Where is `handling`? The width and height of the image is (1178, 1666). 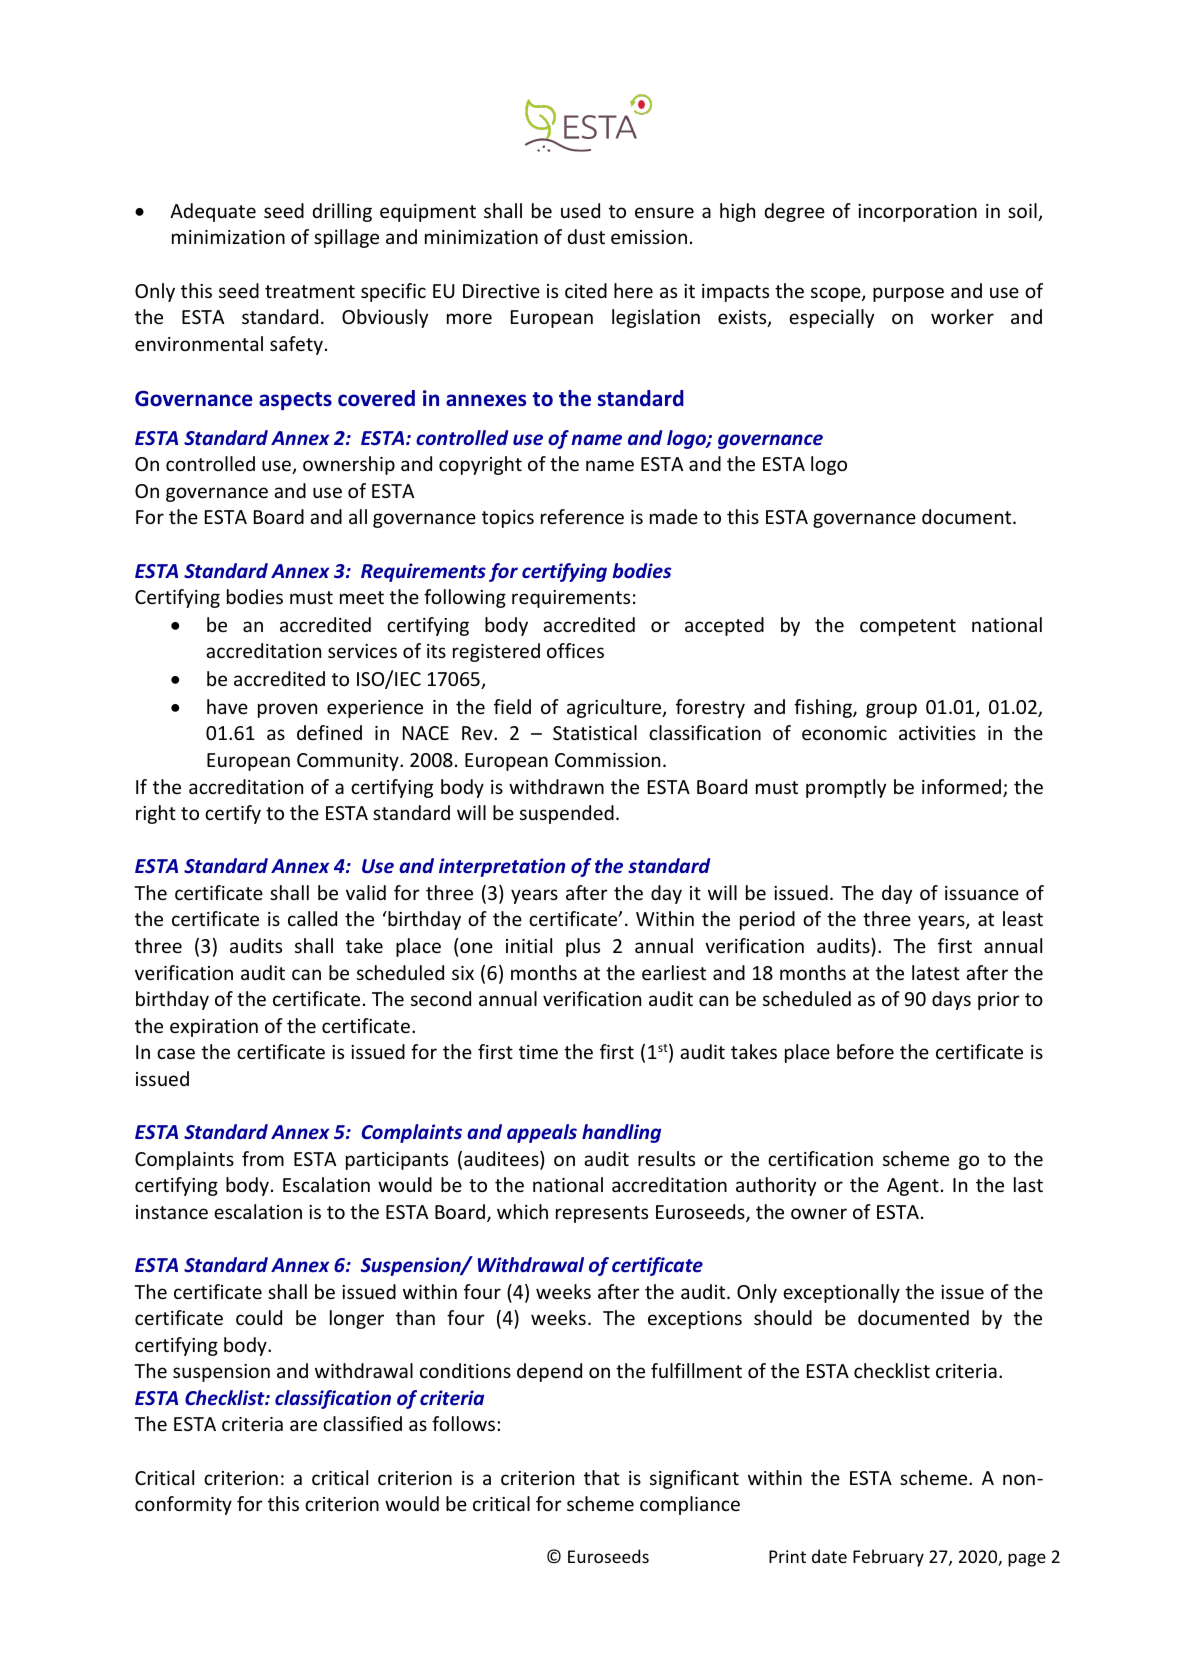 handling is located at coordinates (621, 1133).
